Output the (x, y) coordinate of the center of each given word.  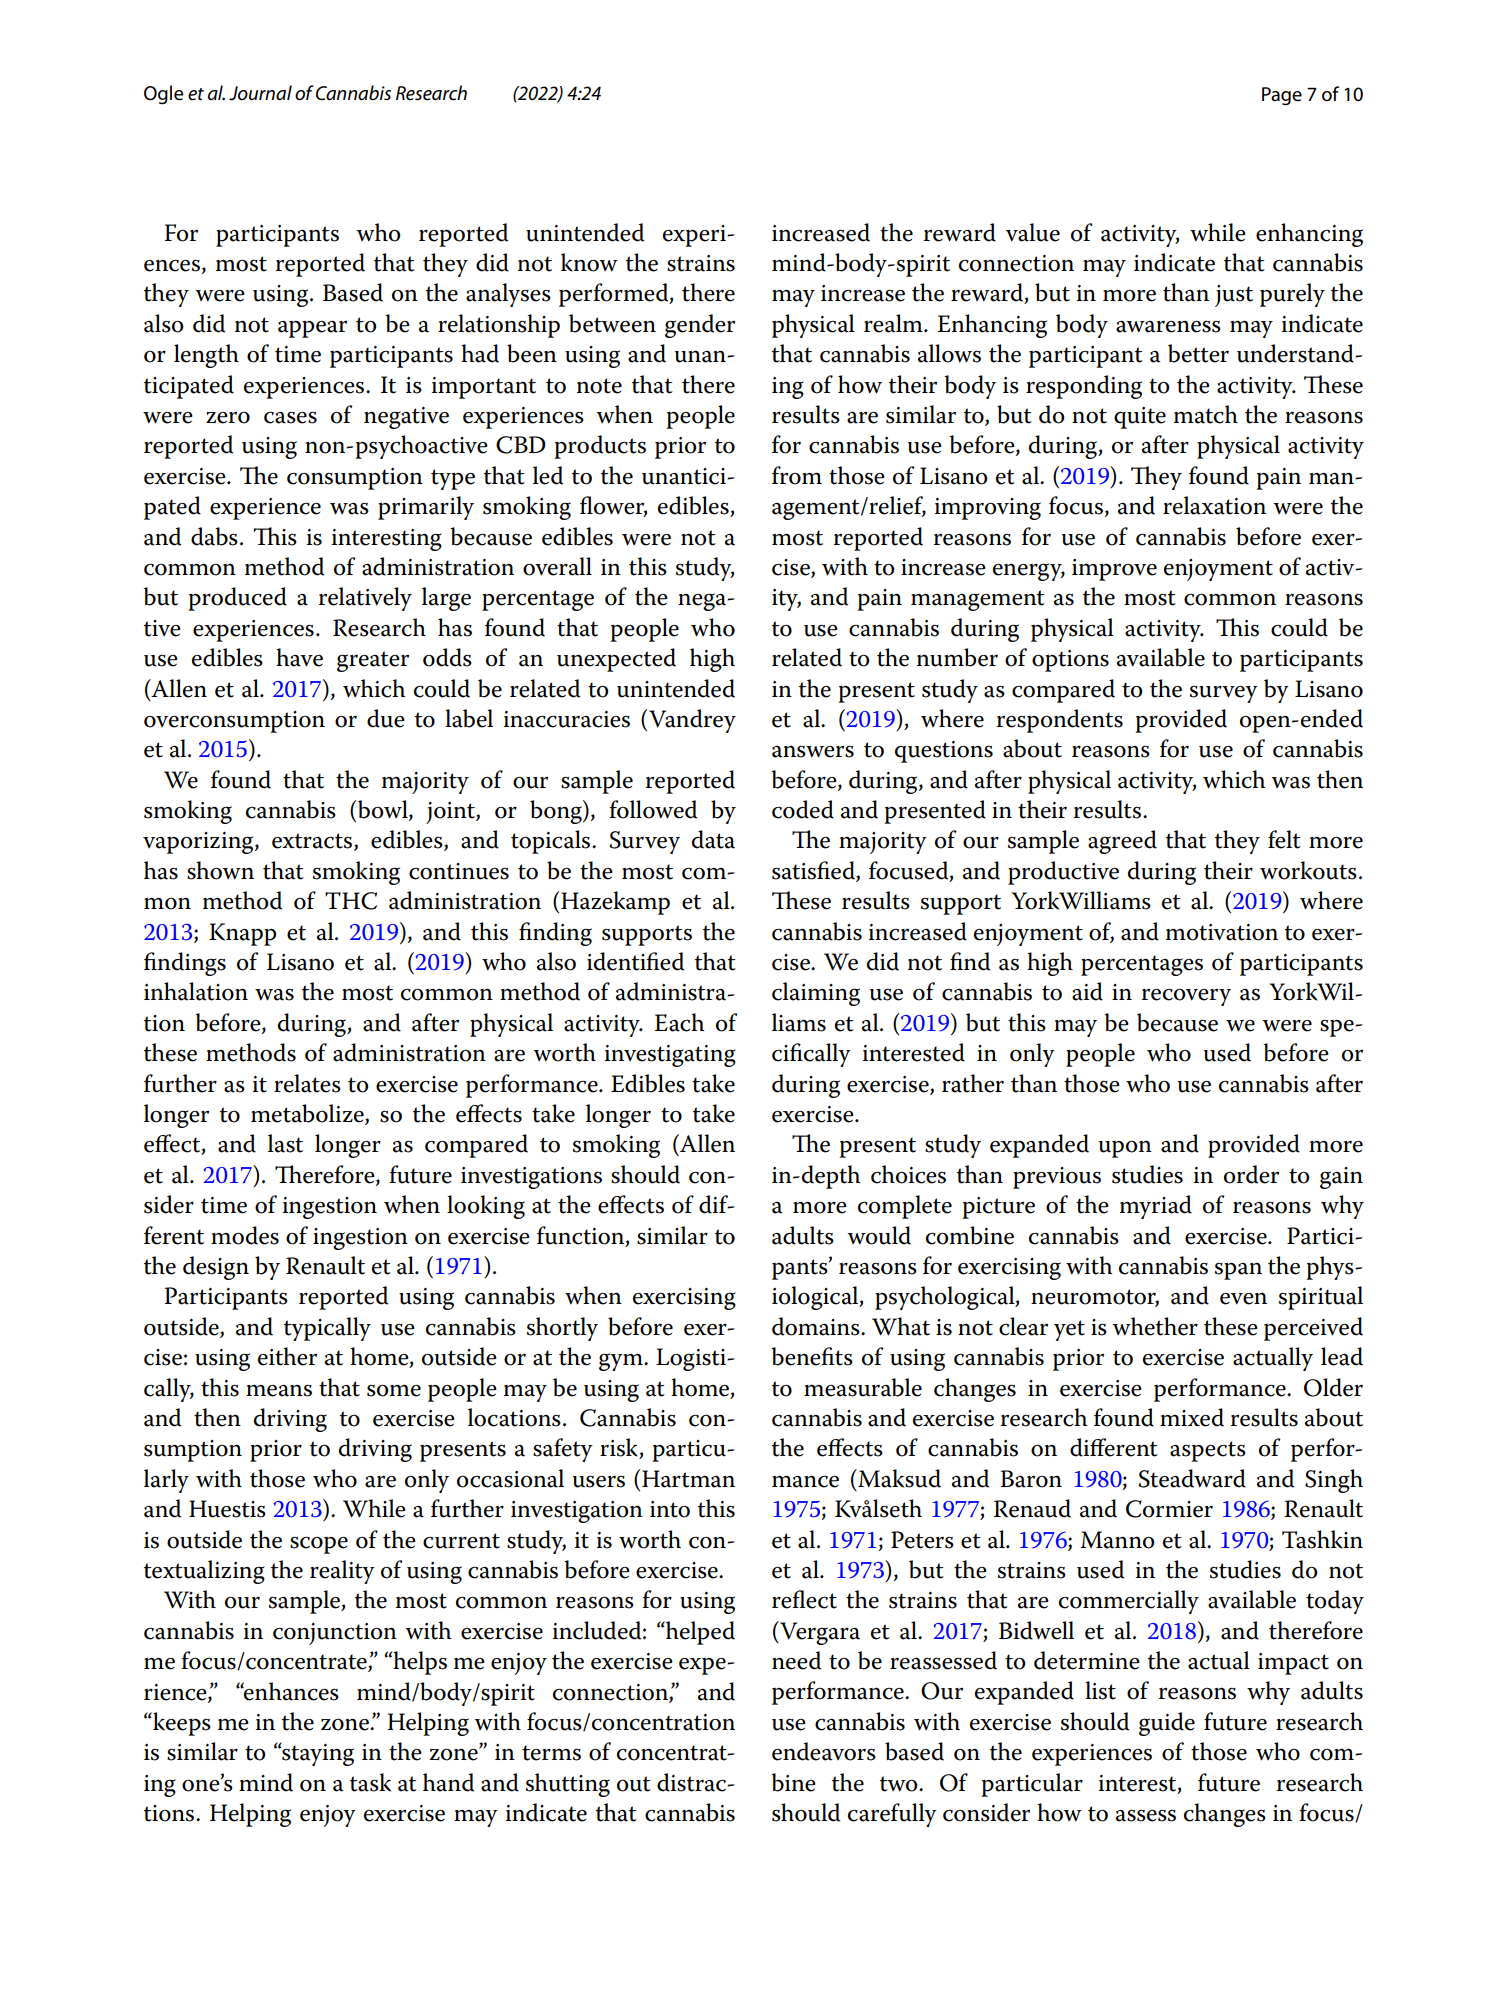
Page (1282, 96)
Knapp (242, 934)
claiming (816, 994)
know (589, 262)
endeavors (824, 1751)
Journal (260, 93)
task (370, 1782)
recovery (1186, 997)
